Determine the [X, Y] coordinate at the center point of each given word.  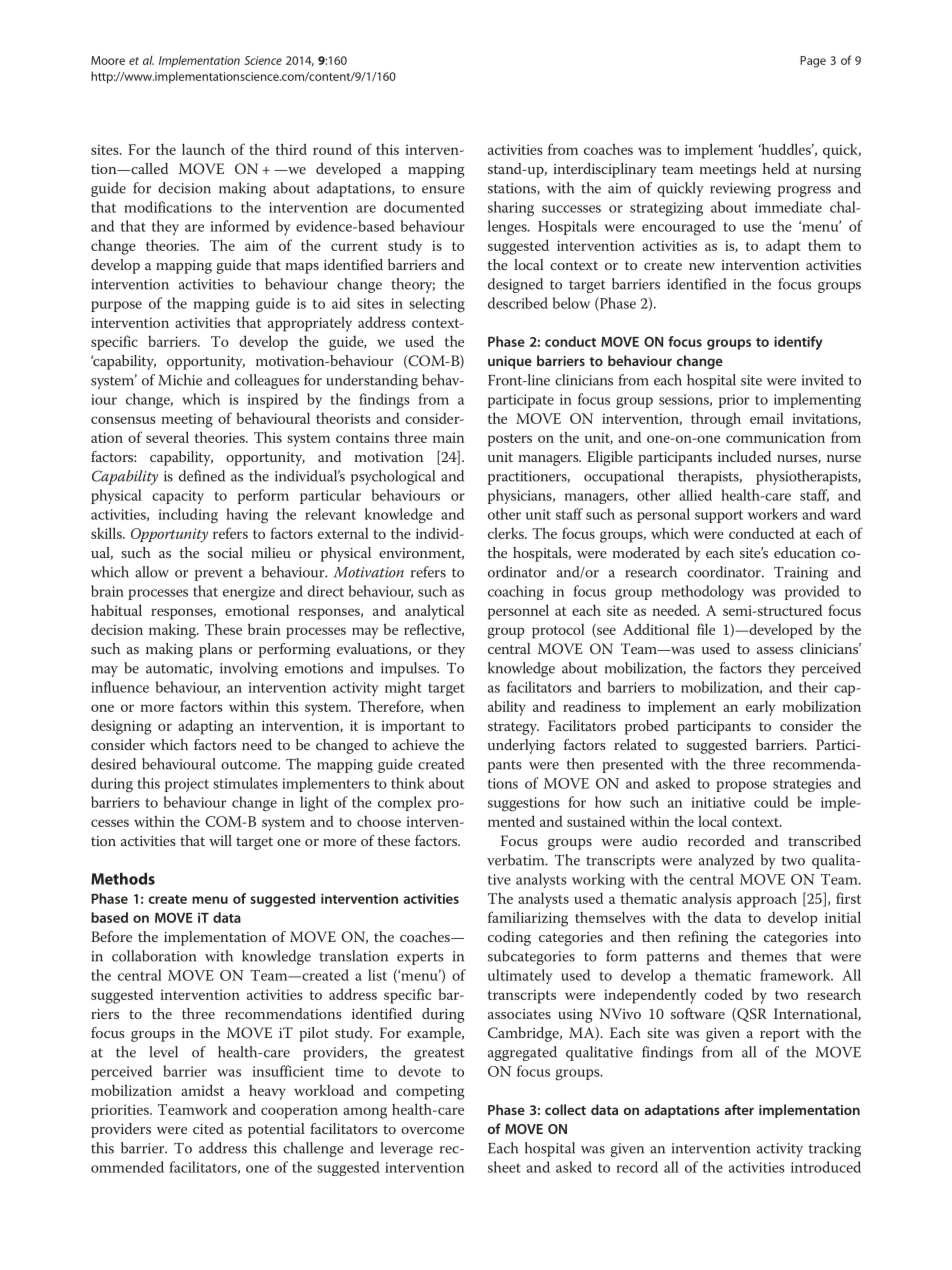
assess [775, 650]
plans [215, 650]
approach [767, 900]
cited [208, 1128]
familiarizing [528, 919]
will [220, 840]
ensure [443, 190]
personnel [518, 612]
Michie [180, 380]
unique [510, 362]
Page [813, 62]
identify [798, 343]
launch [203, 149]
